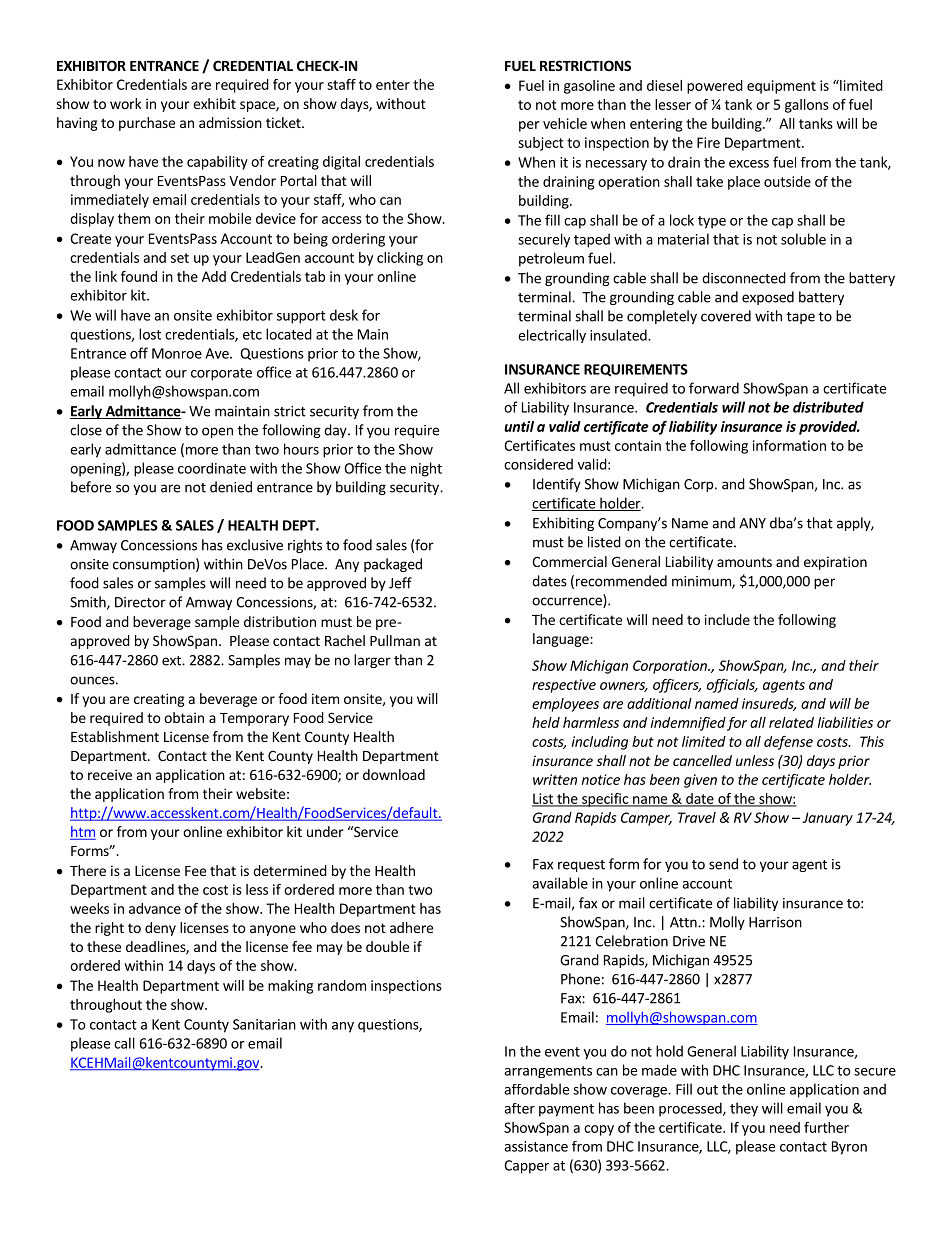  What do you see at coordinates (788, 743) in the screenshot?
I see `defense` at bounding box center [788, 743].
